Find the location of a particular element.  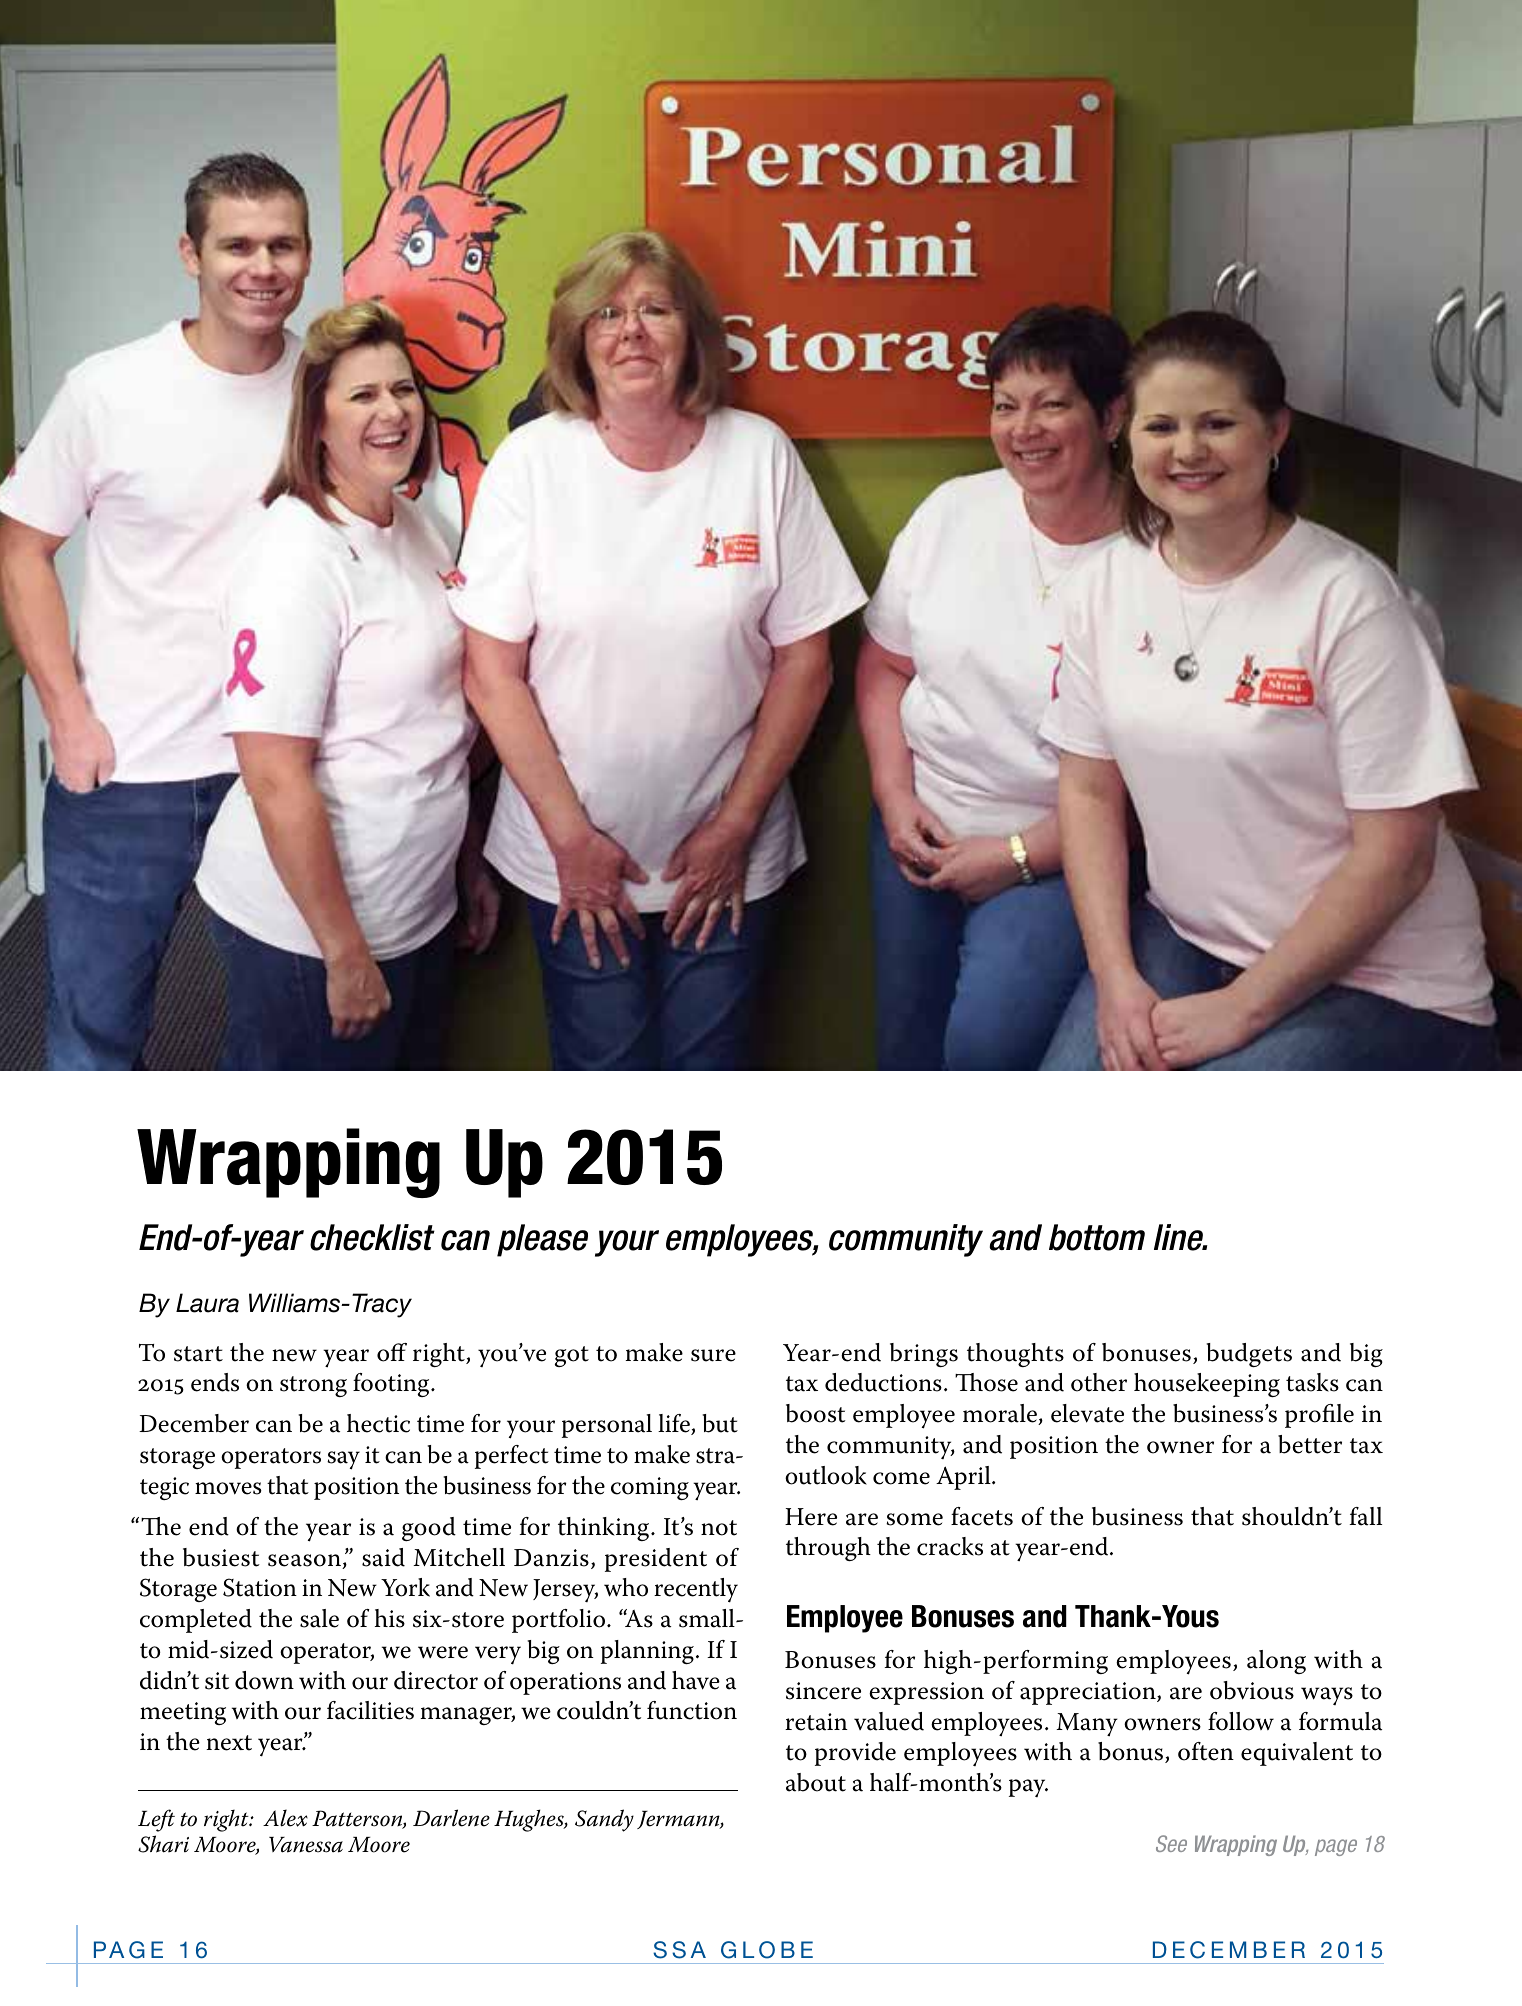

GLOBE is located at coordinates (767, 1950).
